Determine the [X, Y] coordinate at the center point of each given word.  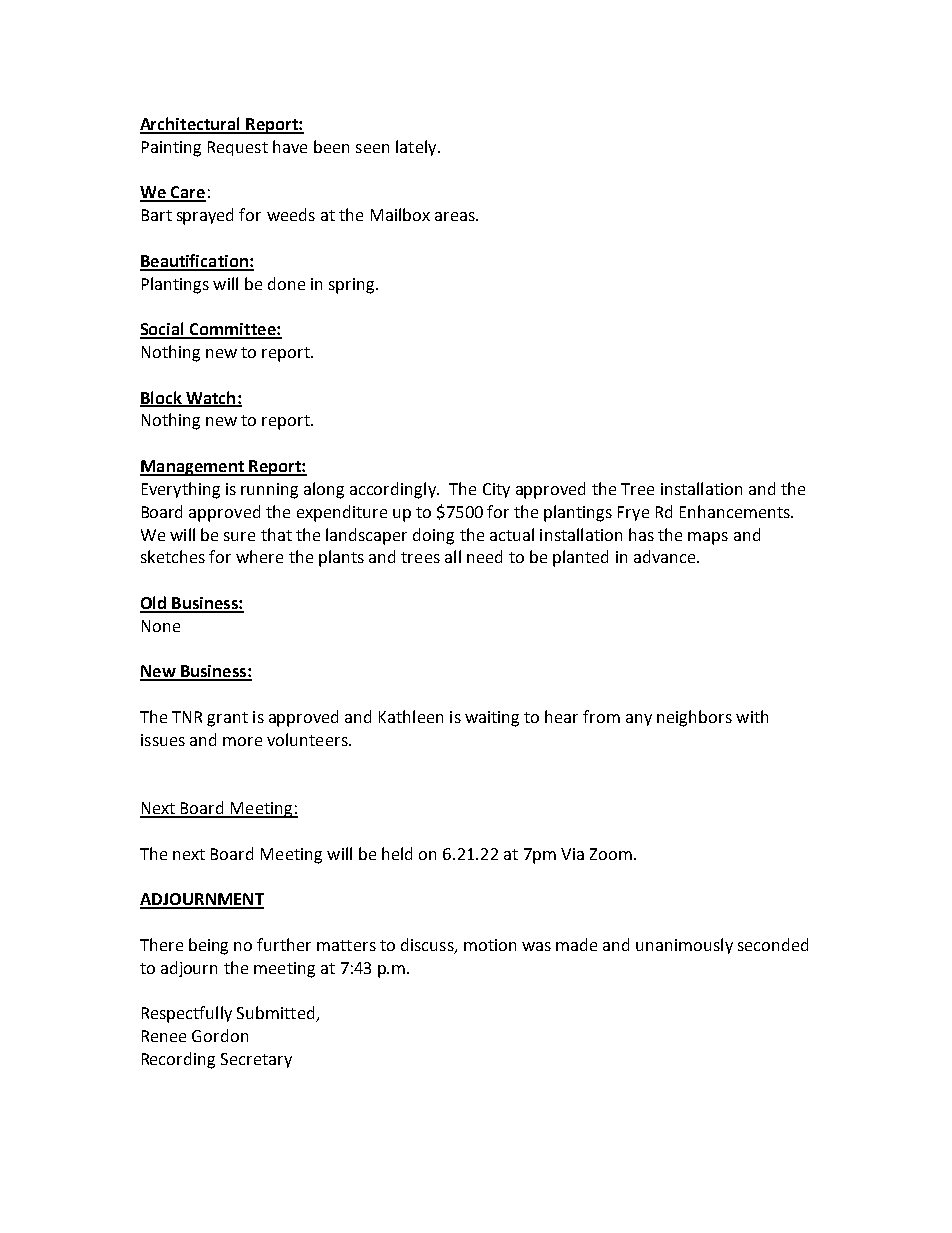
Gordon [220, 1035]
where [259, 556]
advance [666, 556]
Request [238, 148]
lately [417, 148]
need [484, 556]
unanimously [684, 946]
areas [456, 216]
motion [490, 945]
